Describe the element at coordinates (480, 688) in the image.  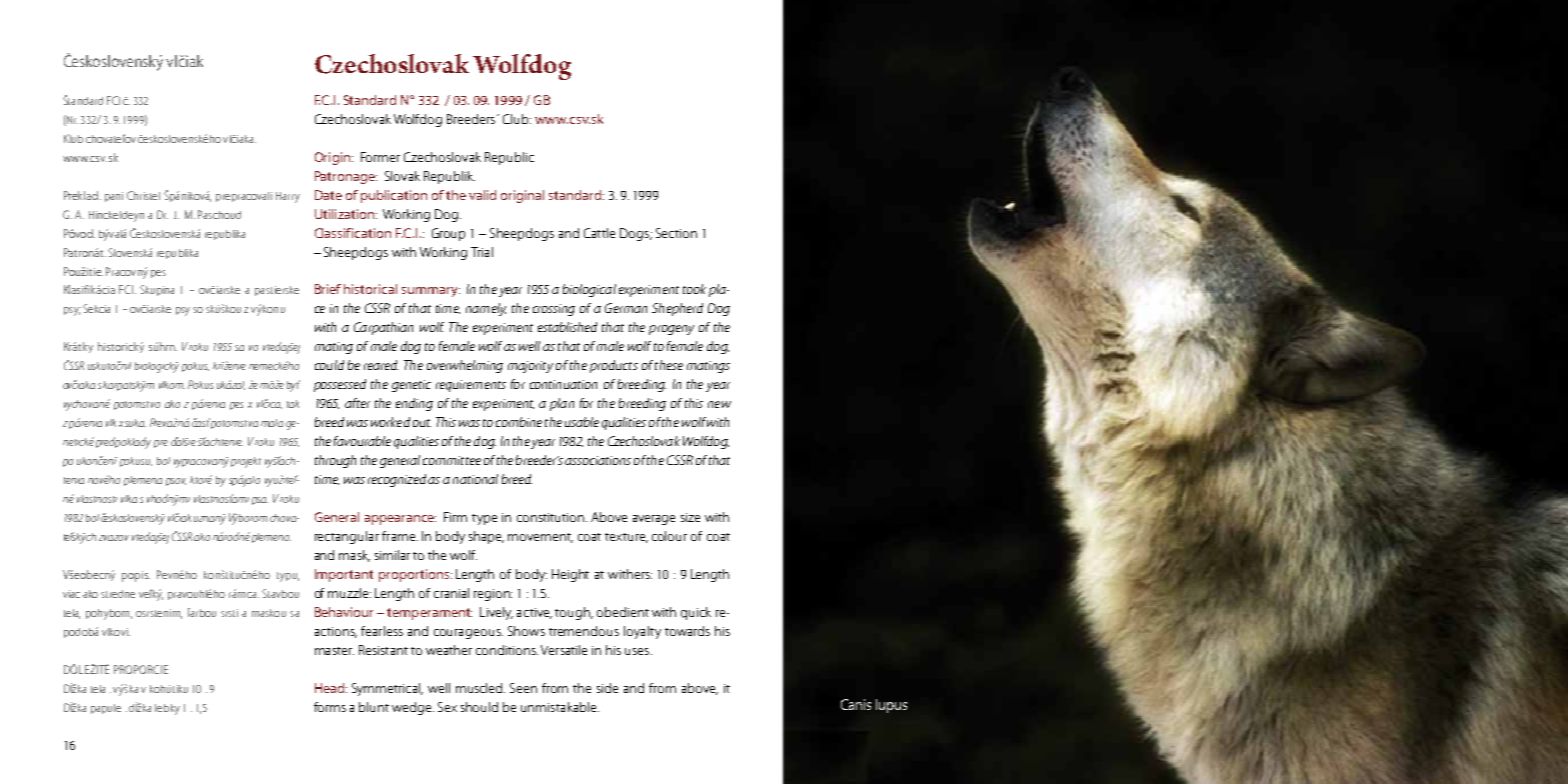
I see `muscled` at that location.
